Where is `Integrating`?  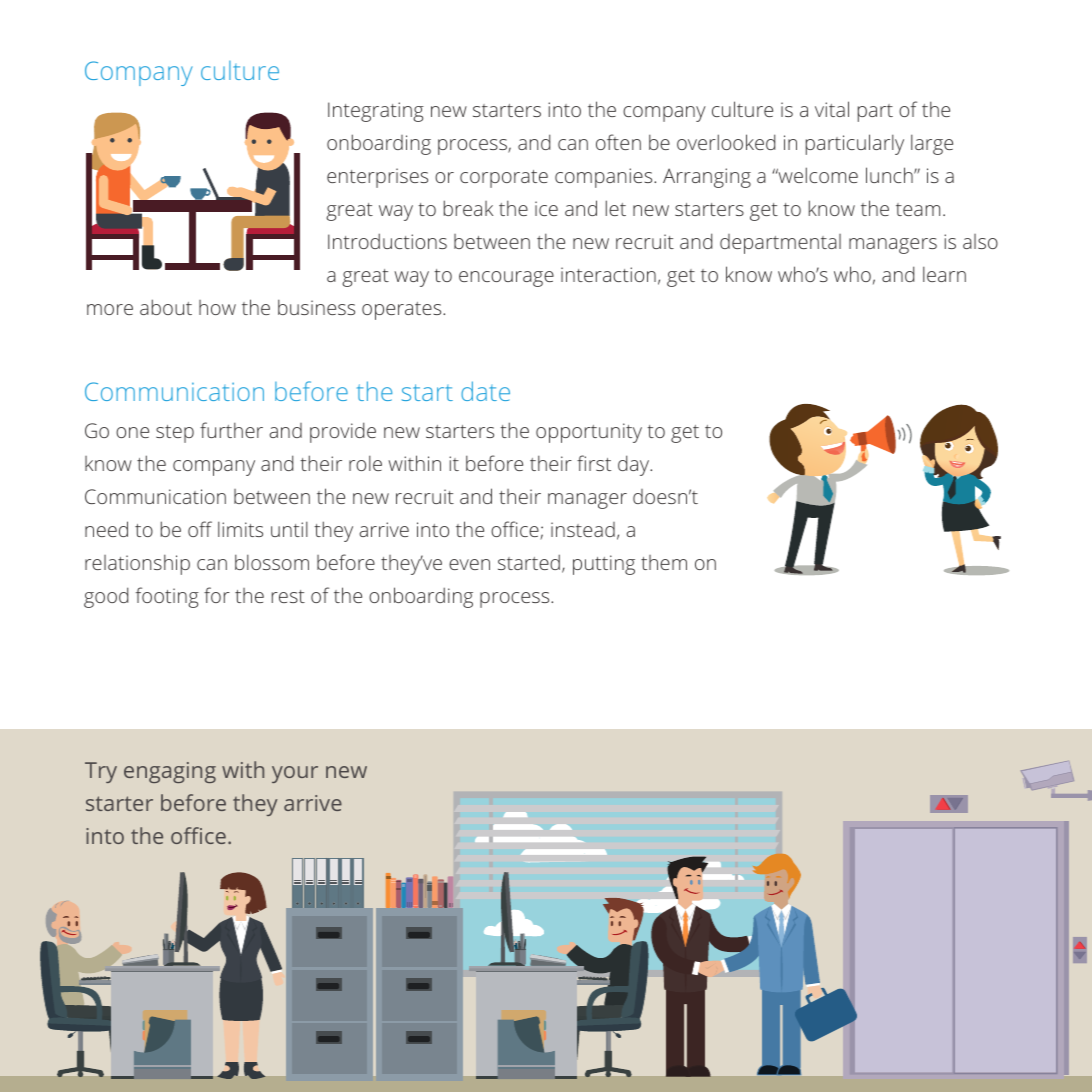
Integrating is located at coordinates (376, 112).
